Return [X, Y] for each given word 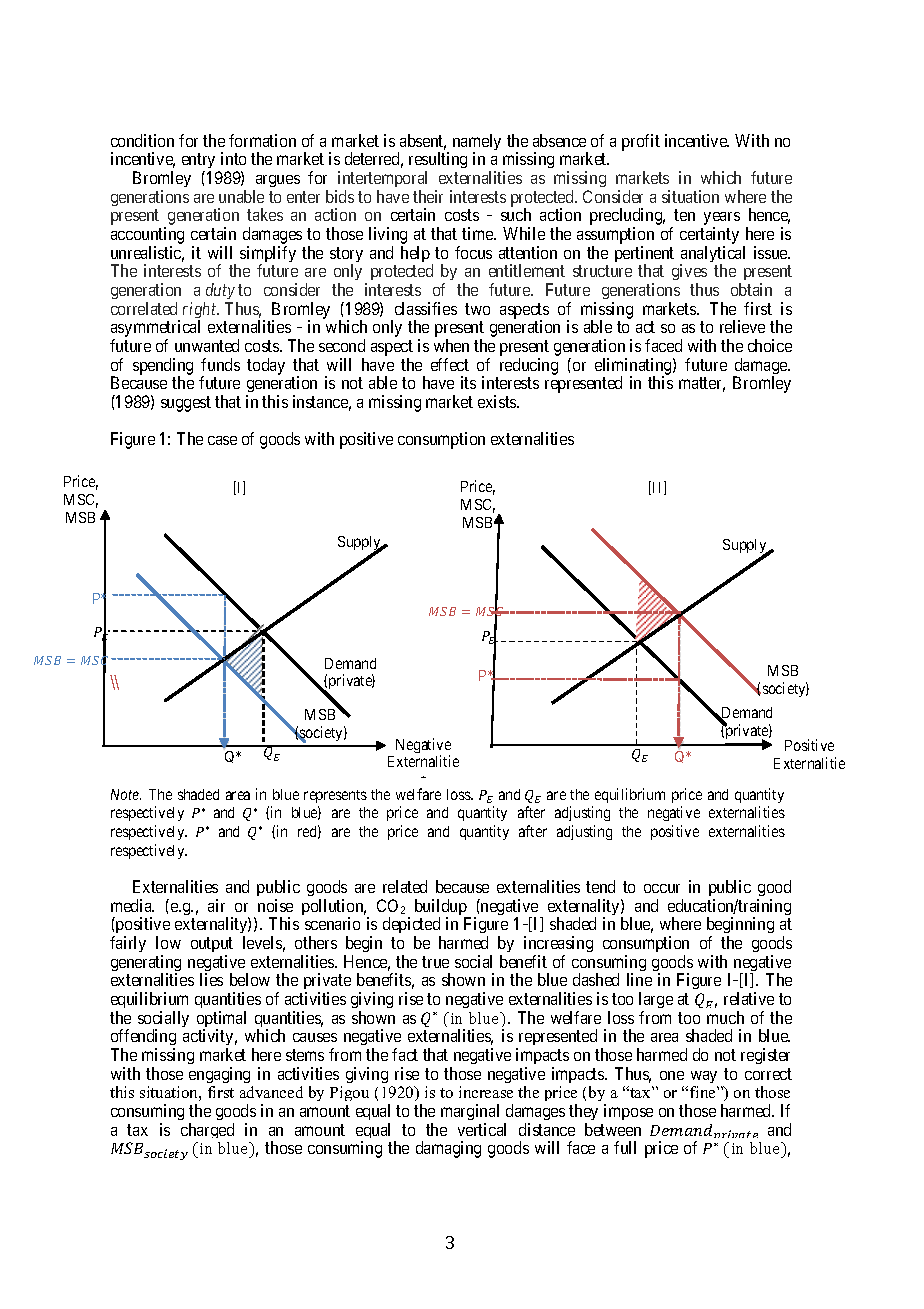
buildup [442, 908]
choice [770, 345]
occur [662, 888]
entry [200, 162]
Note [126, 794]
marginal [470, 1114]
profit [641, 142]
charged [207, 1130]
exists [498, 401]
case [222, 440]
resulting [438, 162]
